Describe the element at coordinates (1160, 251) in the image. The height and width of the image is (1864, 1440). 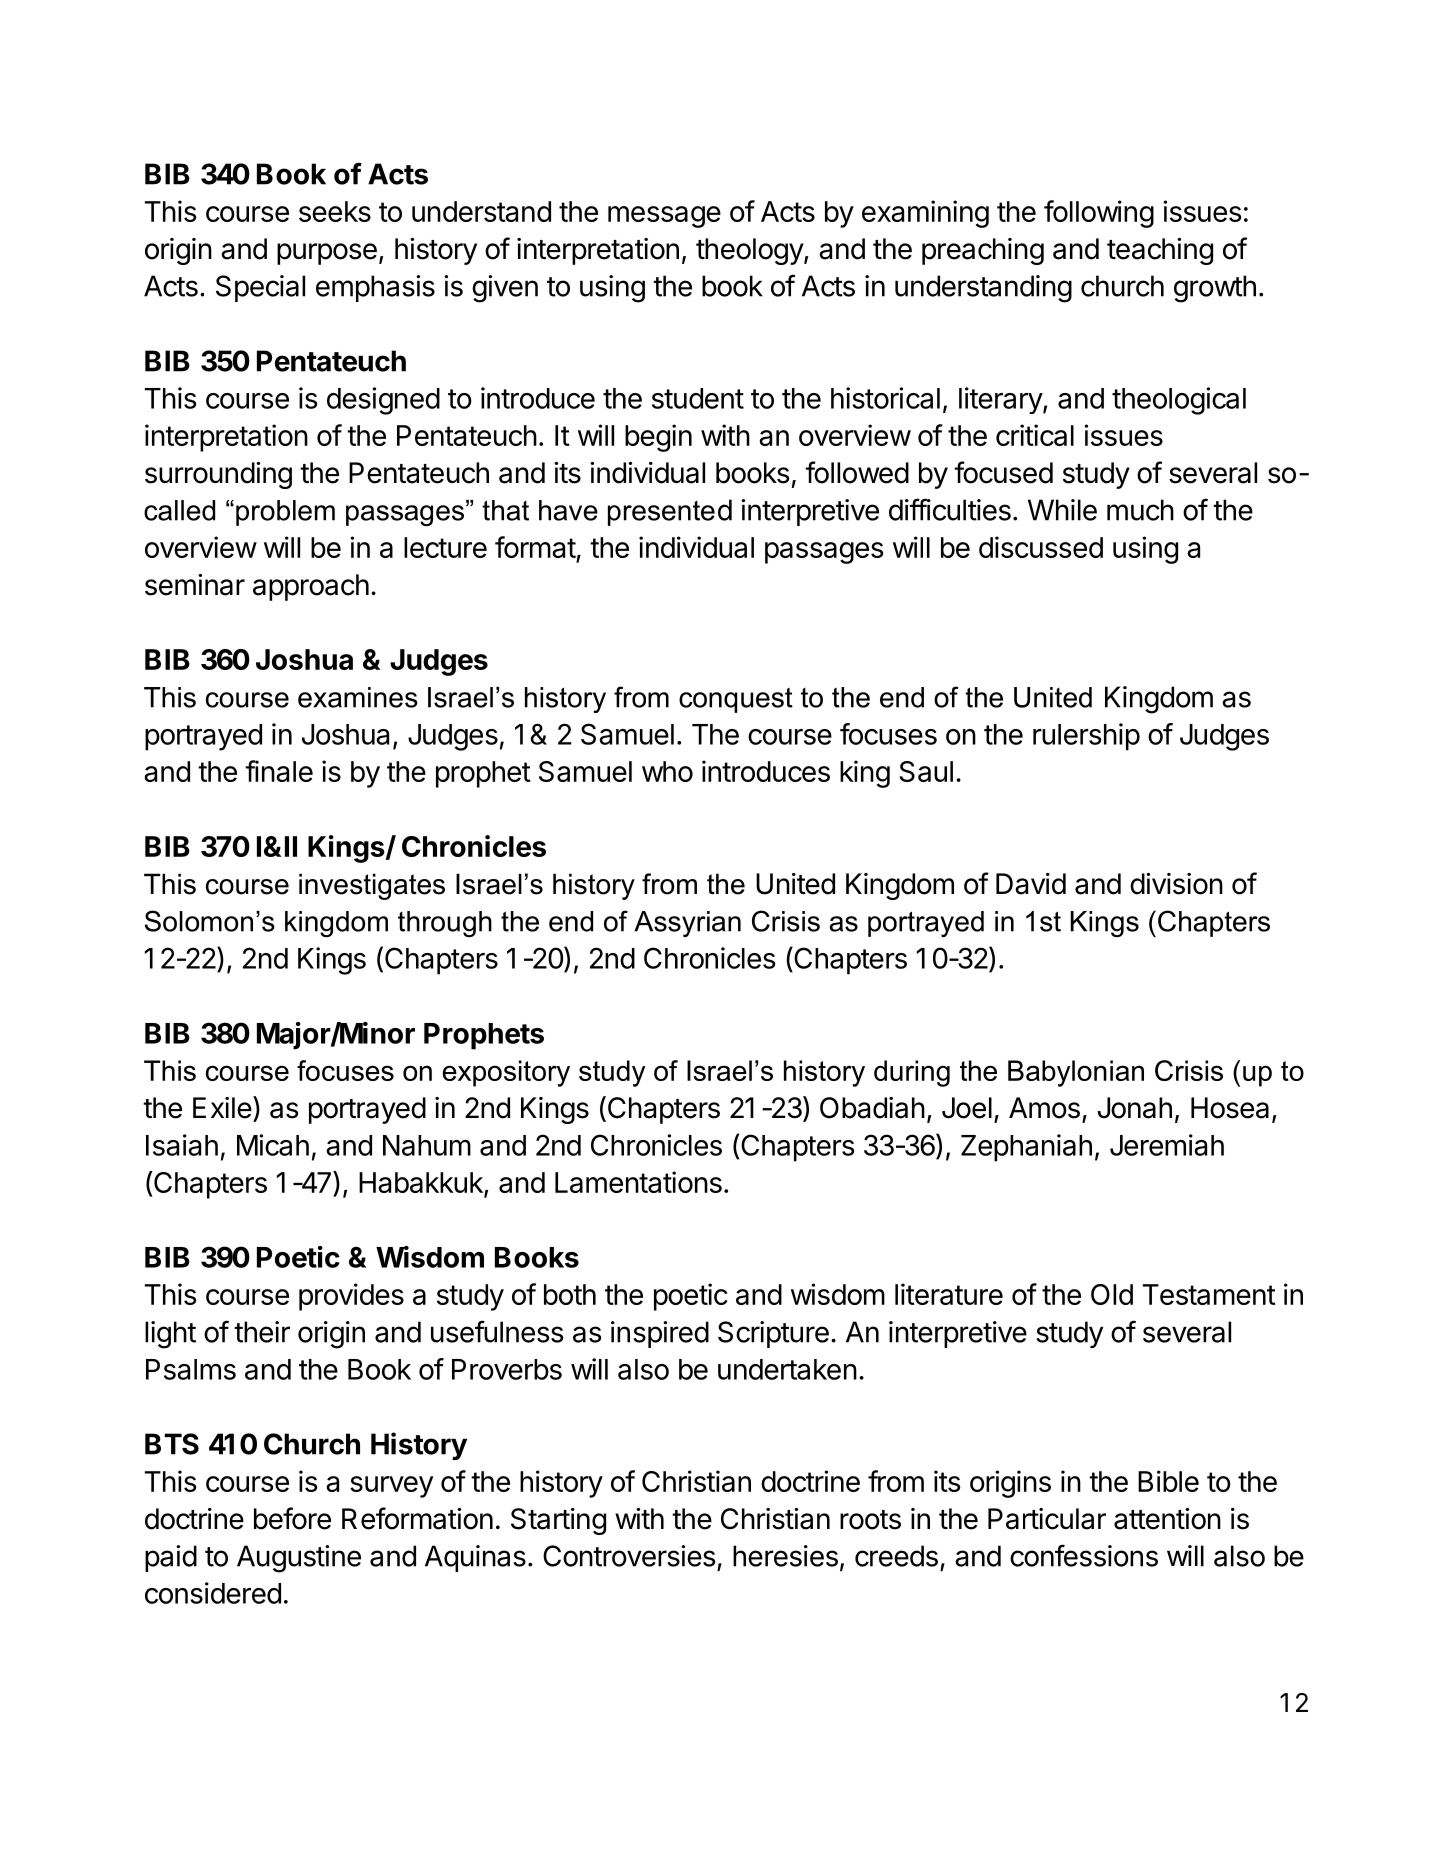
I see `teaching` at that location.
